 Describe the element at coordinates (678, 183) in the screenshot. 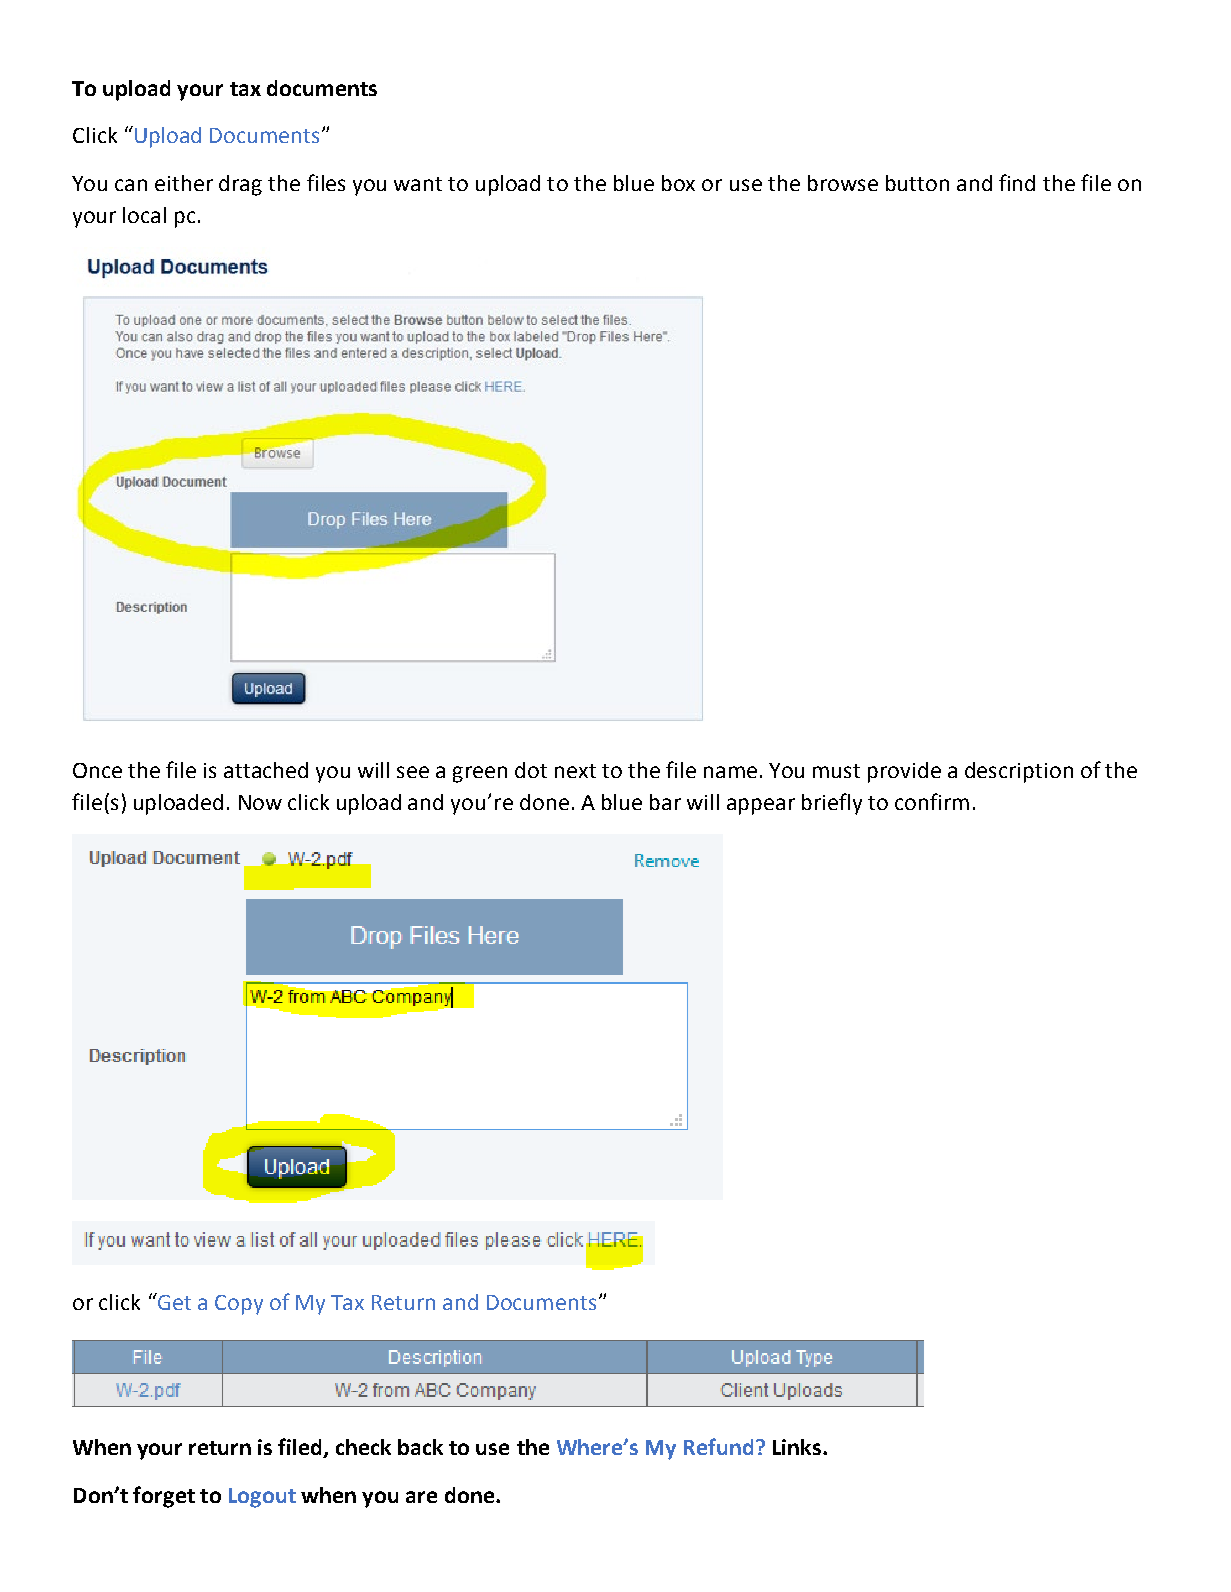

I see `box` at that location.
